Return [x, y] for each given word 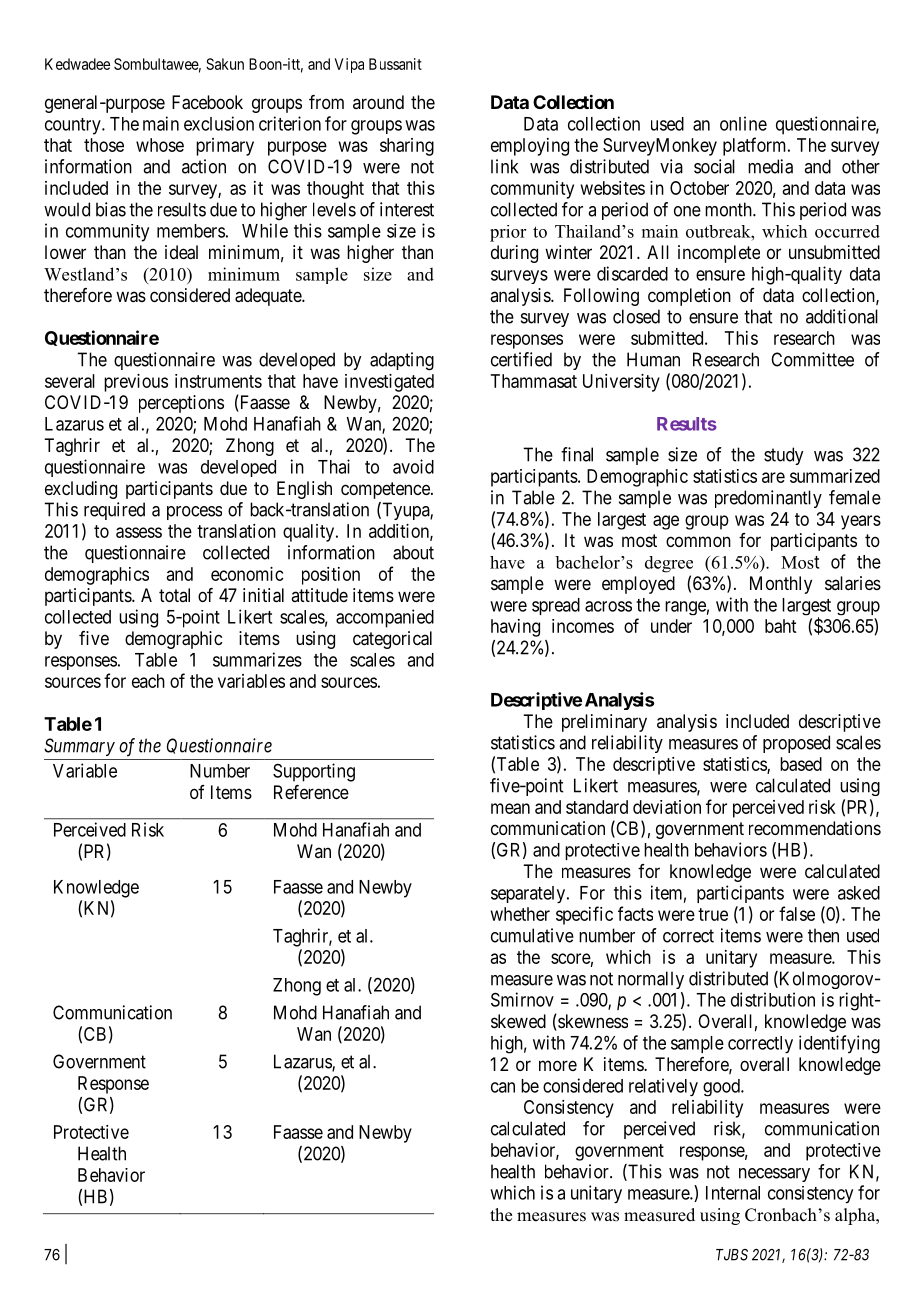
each [148, 681]
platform [756, 146]
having [515, 628]
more [558, 1065]
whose [160, 145]
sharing [407, 147]
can [503, 1087]
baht [780, 626]
